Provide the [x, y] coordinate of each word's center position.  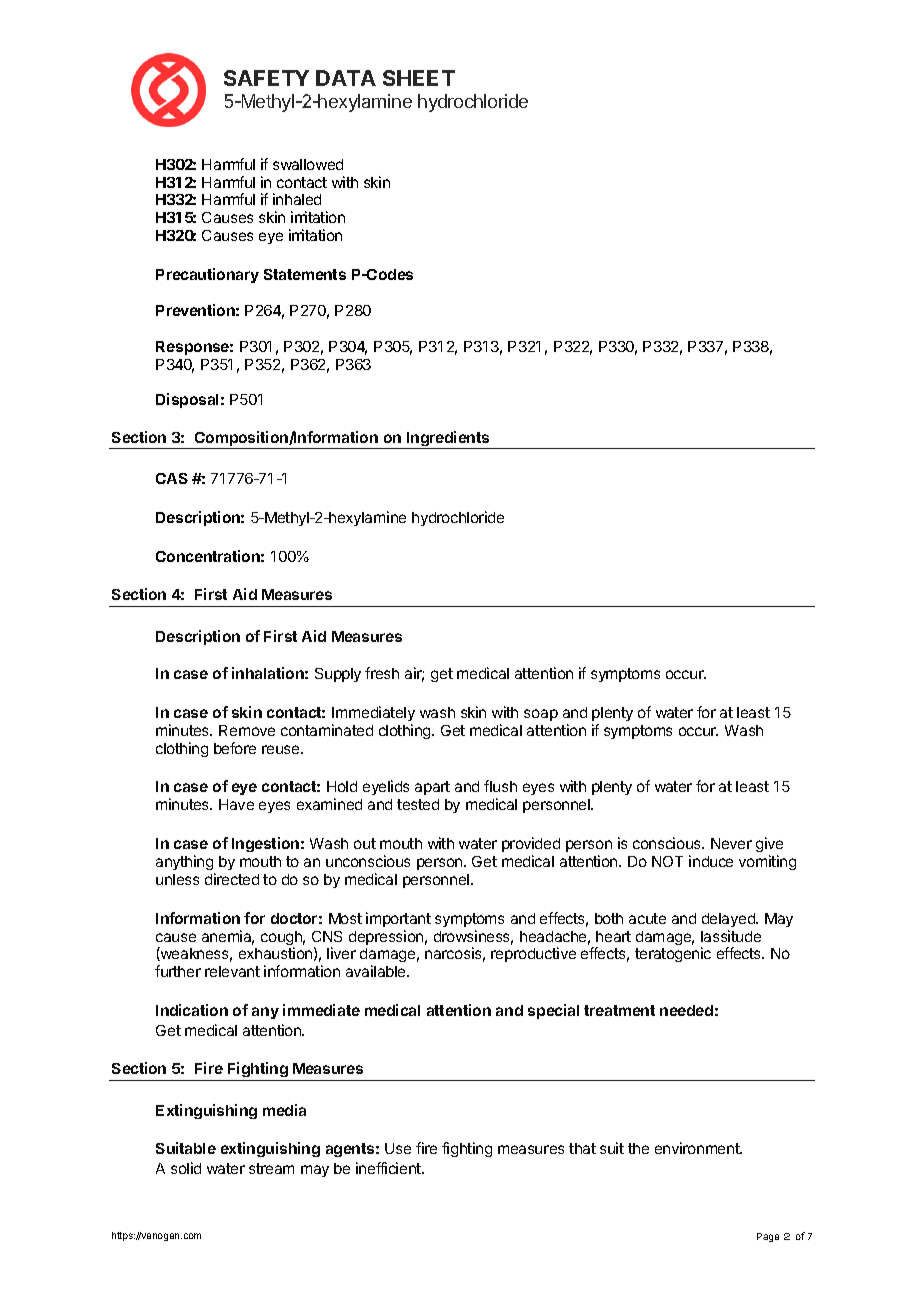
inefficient [389, 1168]
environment [698, 1148]
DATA [346, 78]
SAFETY [266, 78]
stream [271, 1168]
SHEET [419, 78]
